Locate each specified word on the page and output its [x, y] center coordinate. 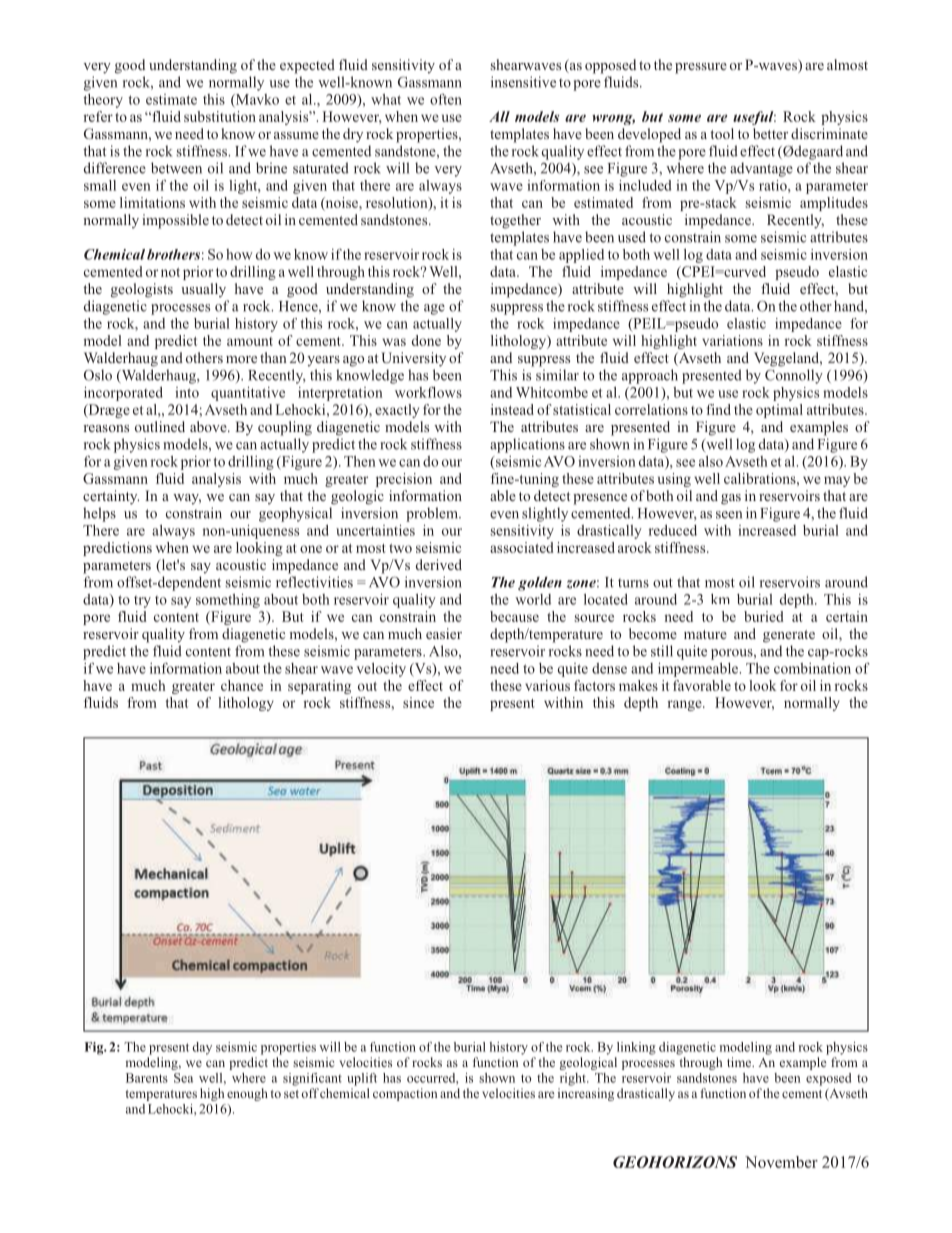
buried [764, 616]
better [770, 133]
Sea [183, 1078]
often [446, 99]
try [142, 602]
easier [444, 633]
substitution [220, 116]
